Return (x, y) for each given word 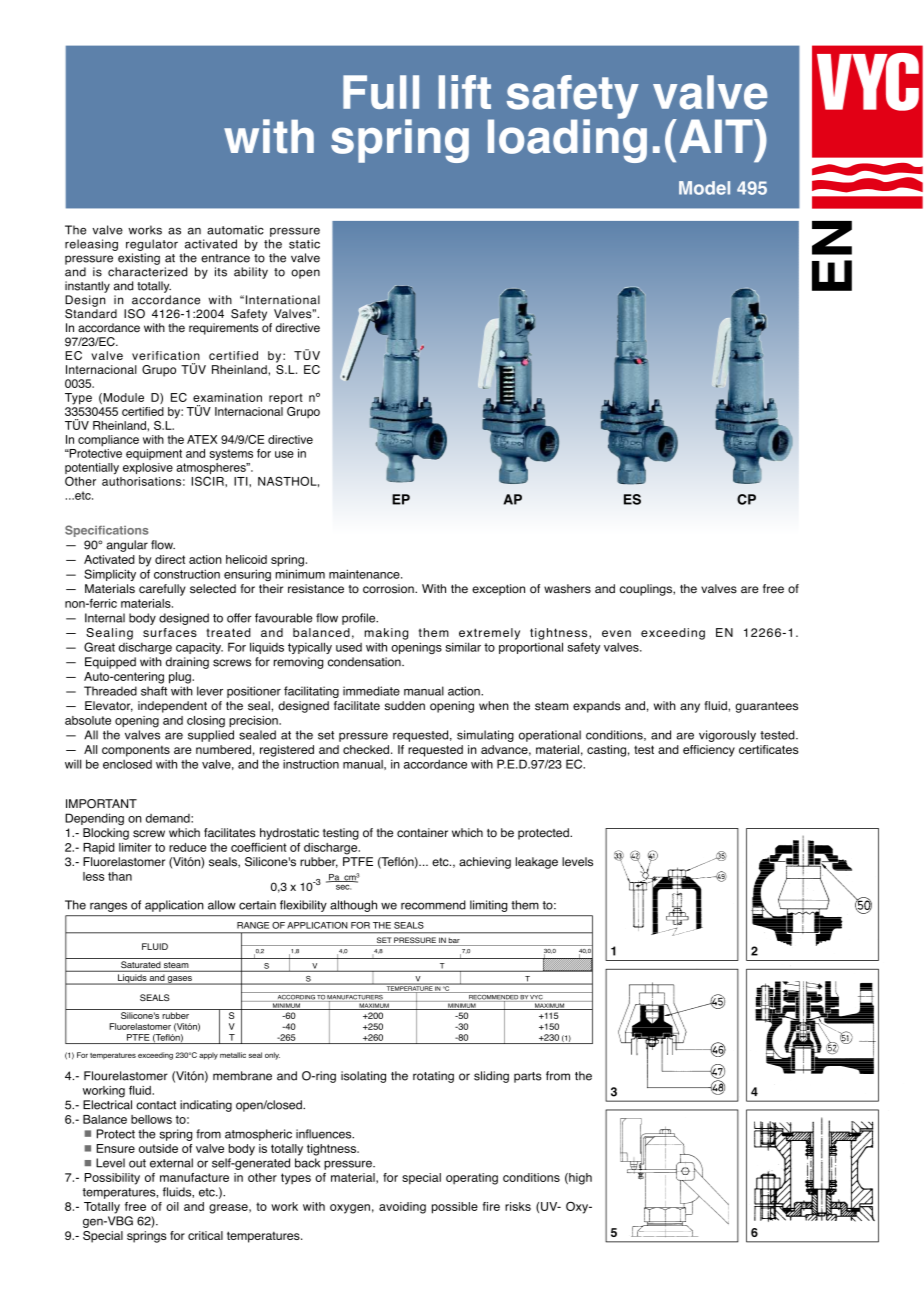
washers (567, 589)
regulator (152, 245)
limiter (135, 847)
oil (172, 1206)
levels (577, 862)
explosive (148, 468)
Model (704, 188)
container (422, 833)
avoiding (402, 1208)
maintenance (365, 574)
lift (465, 92)
